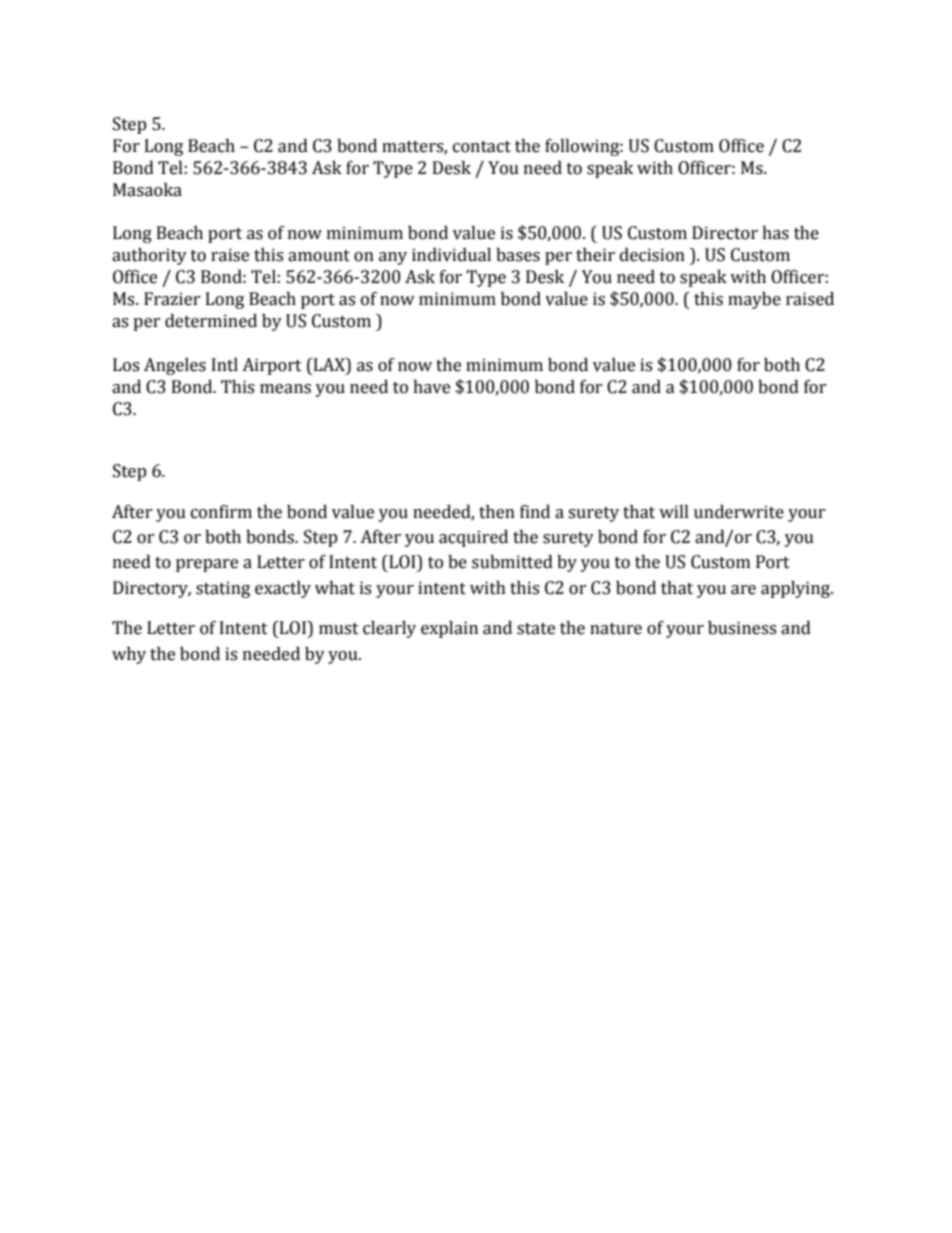 The width and height of the document is (952, 1233). Describe the element at coordinates (775, 233) in the document. I see `has` at that location.
